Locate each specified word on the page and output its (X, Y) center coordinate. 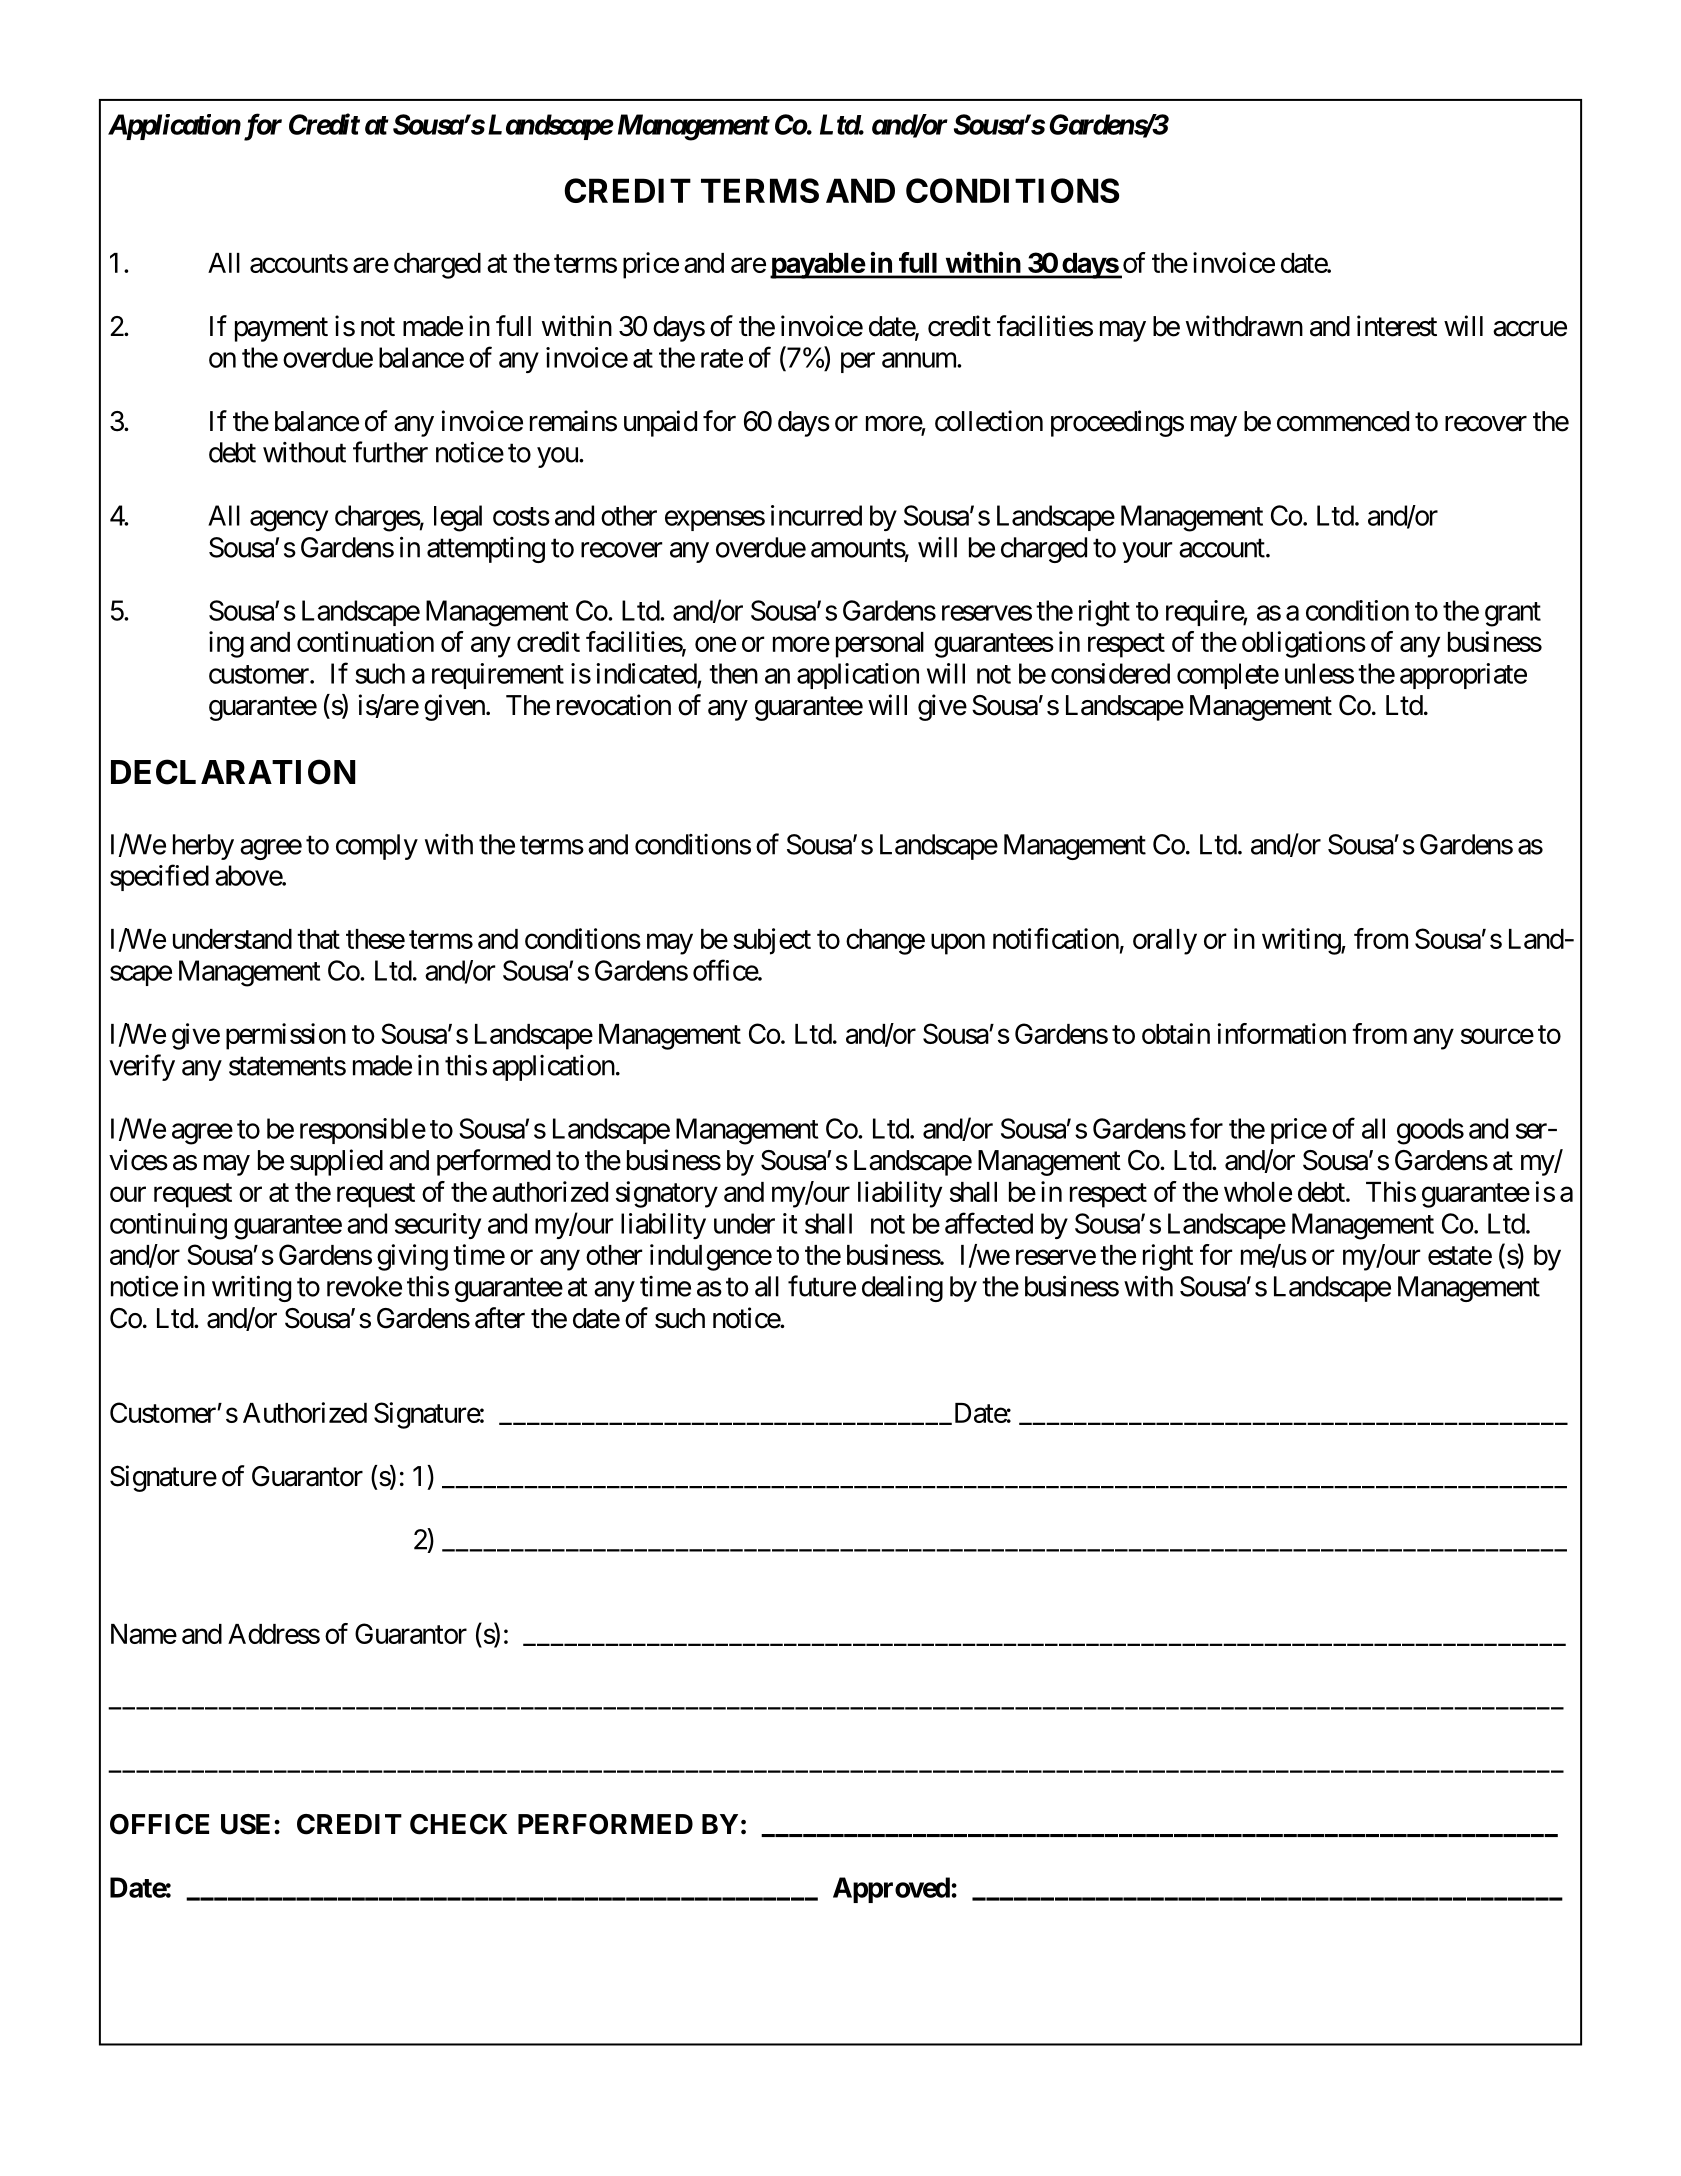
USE (245, 1824)
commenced (1343, 421)
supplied (336, 1162)
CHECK (458, 1824)
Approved (891, 1890)
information (1281, 1033)
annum (920, 360)
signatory (667, 1194)
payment (281, 330)
